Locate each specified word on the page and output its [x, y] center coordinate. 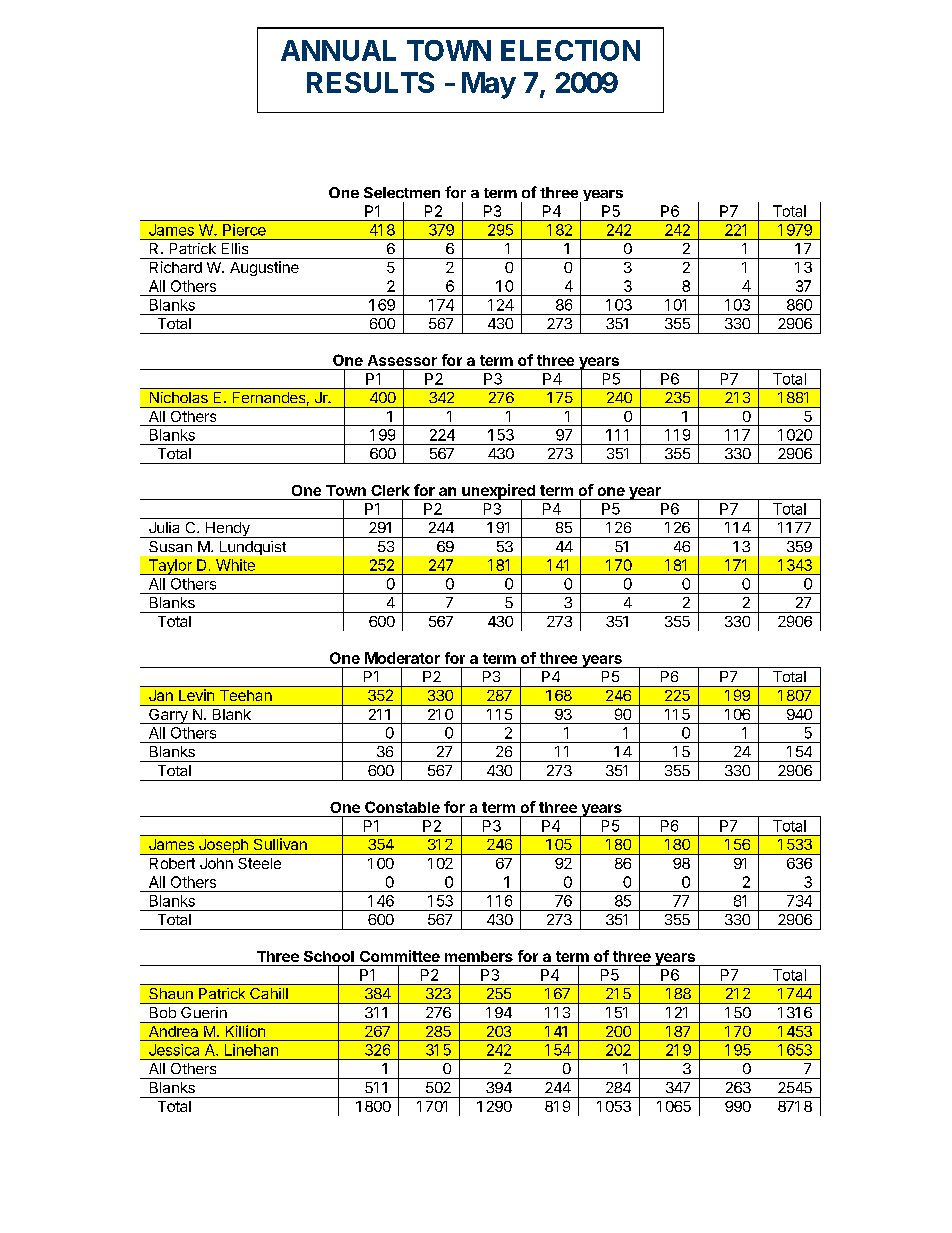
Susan [170, 546]
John [216, 863]
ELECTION [570, 50]
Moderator [402, 658]
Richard [176, 267]
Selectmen [402, 192]
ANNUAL [338, 50]
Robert [172, 863]
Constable [402, 807]
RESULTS [370, 82]
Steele [259, 863]
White [235, 565]
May [489, 85]
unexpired [498, 493]
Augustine [264, 268]
